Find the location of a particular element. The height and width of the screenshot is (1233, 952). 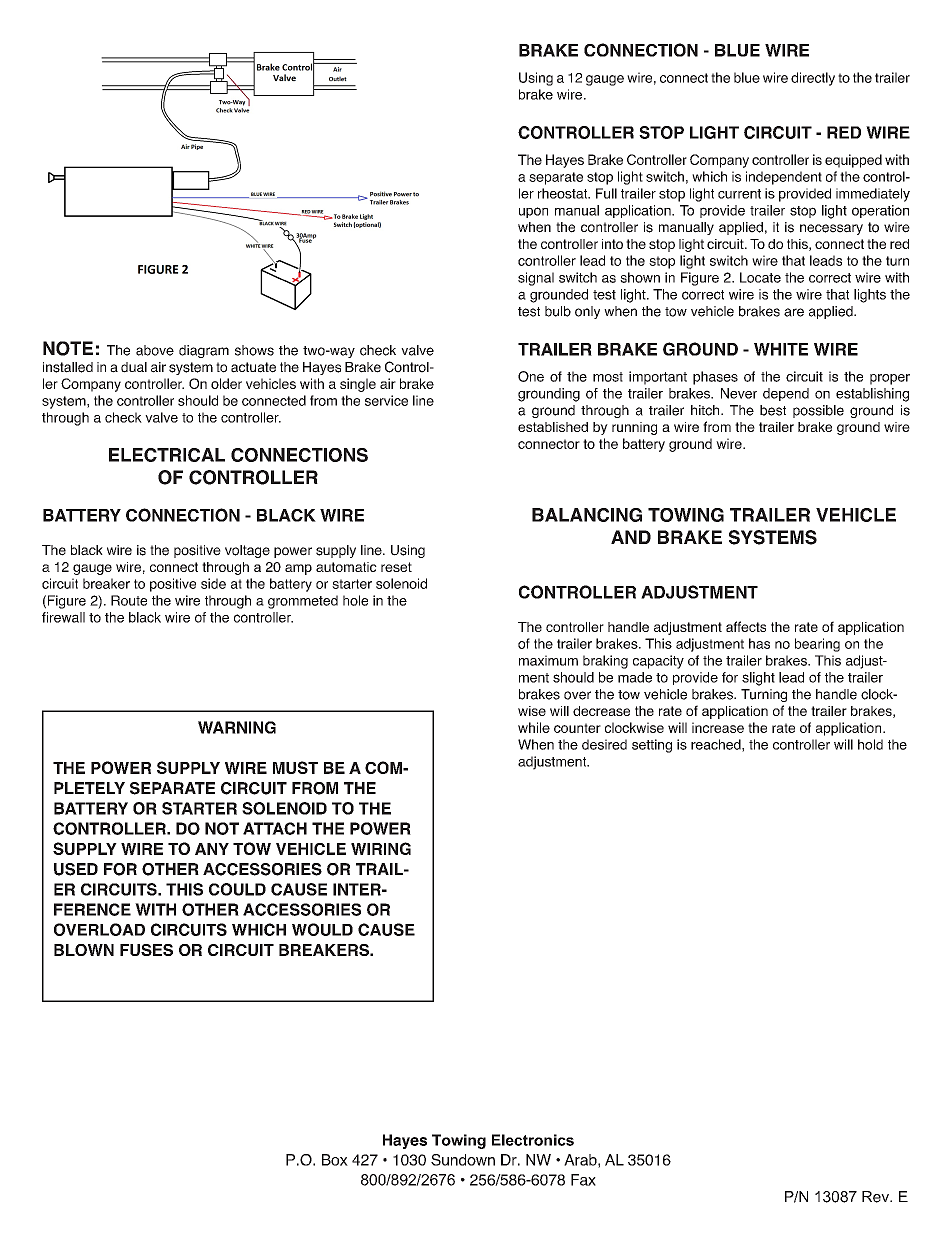

Route is located at coordinates (129, 600).
